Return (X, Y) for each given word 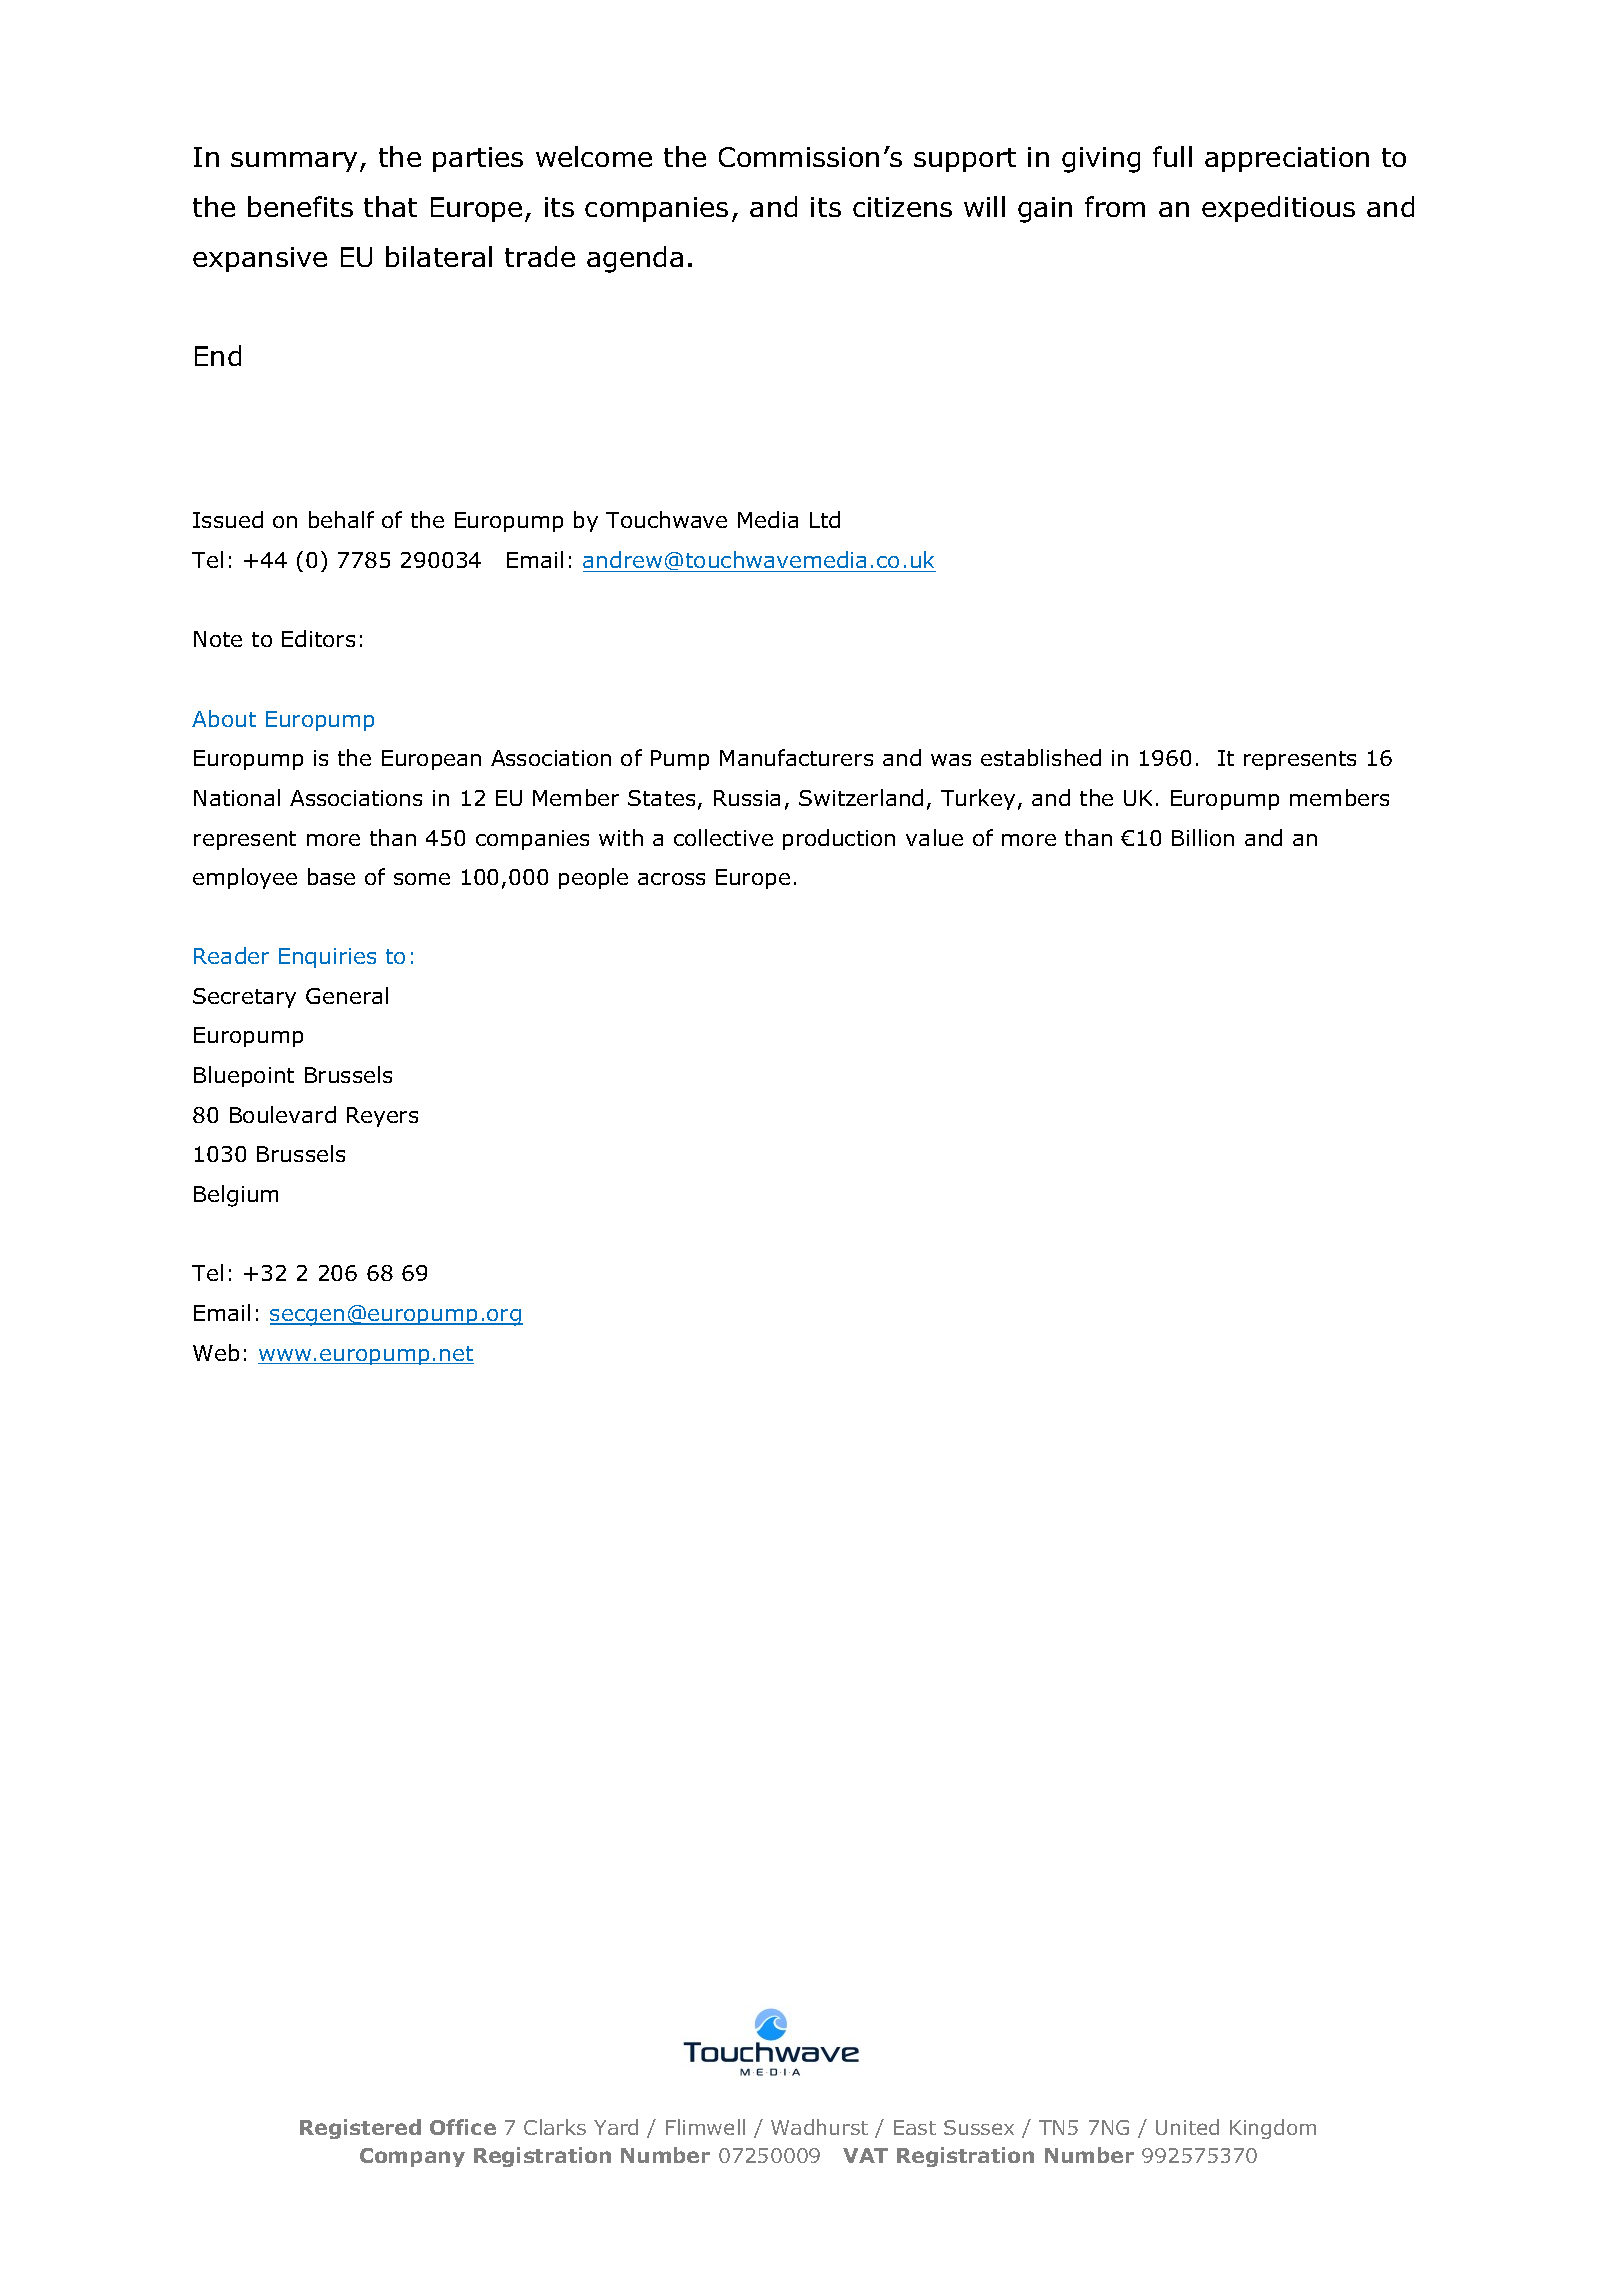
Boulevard (283, 1114)
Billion (1203, 837)
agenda (635, 259)
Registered (360, 2129)
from (1115, 206)
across (671, 879)
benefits (300, 206)
